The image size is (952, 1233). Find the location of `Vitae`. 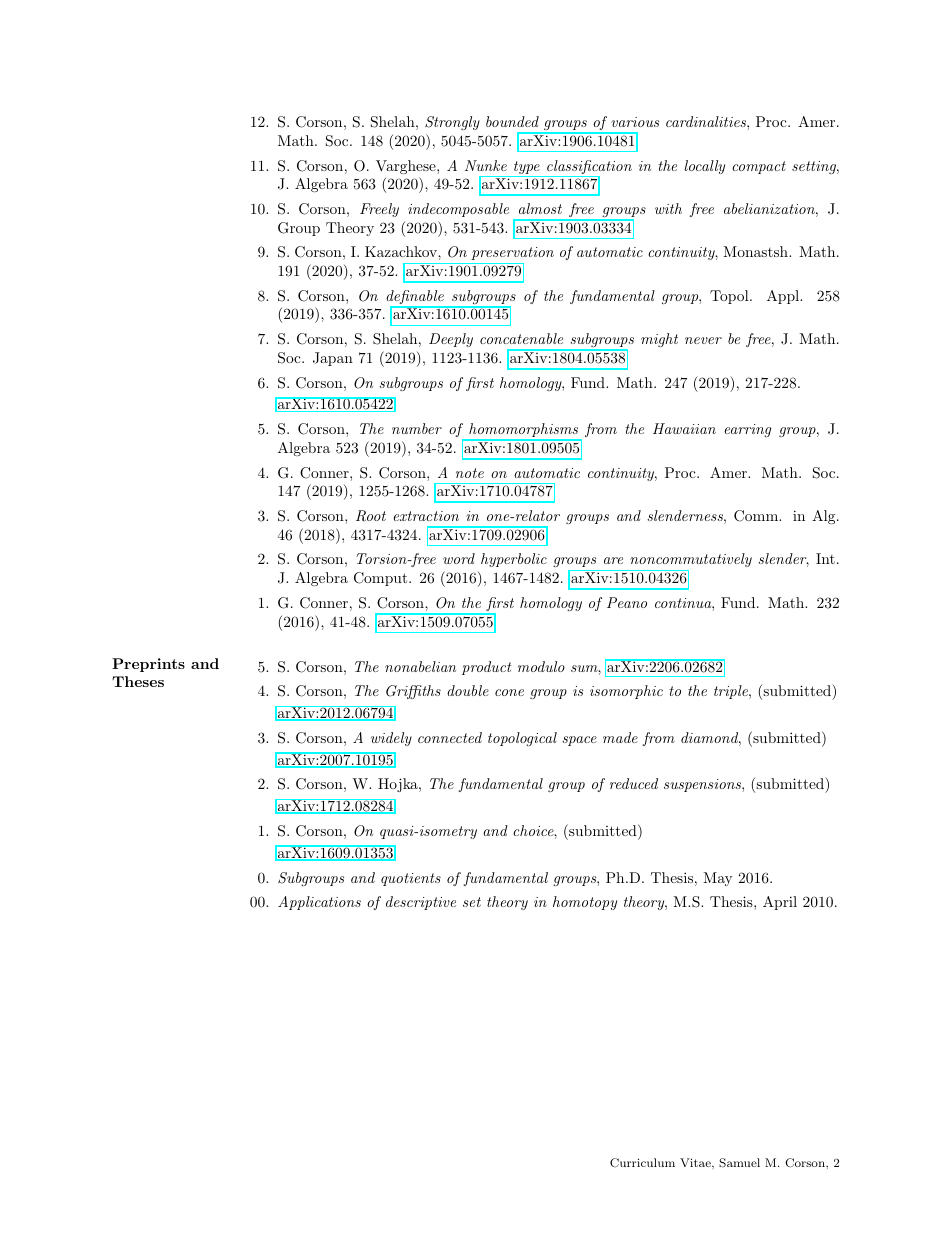

Vitae is located at coordinates (696, 1162).
